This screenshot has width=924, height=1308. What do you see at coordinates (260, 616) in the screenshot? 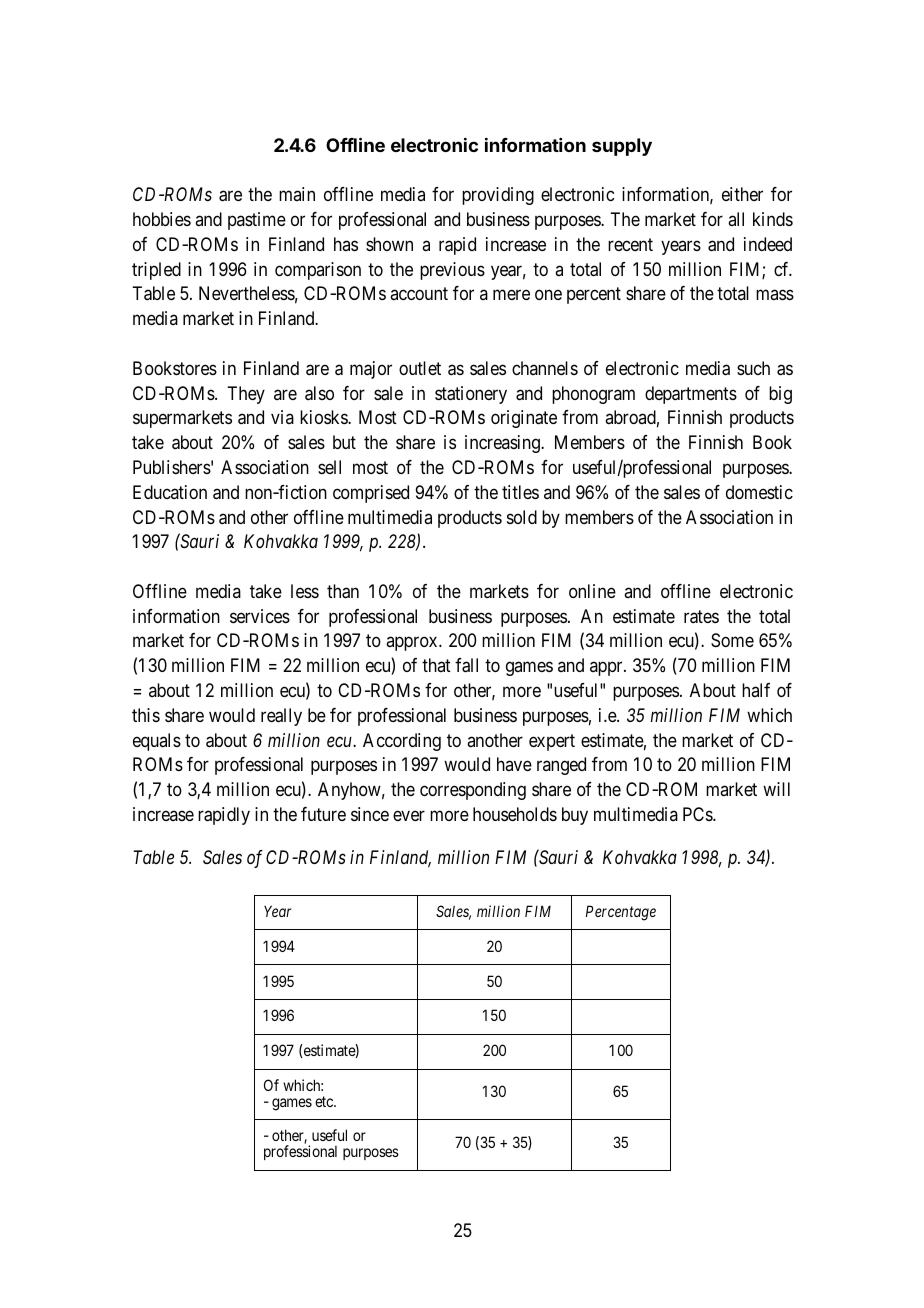
I see `services` at bounding box center [260, 616].
